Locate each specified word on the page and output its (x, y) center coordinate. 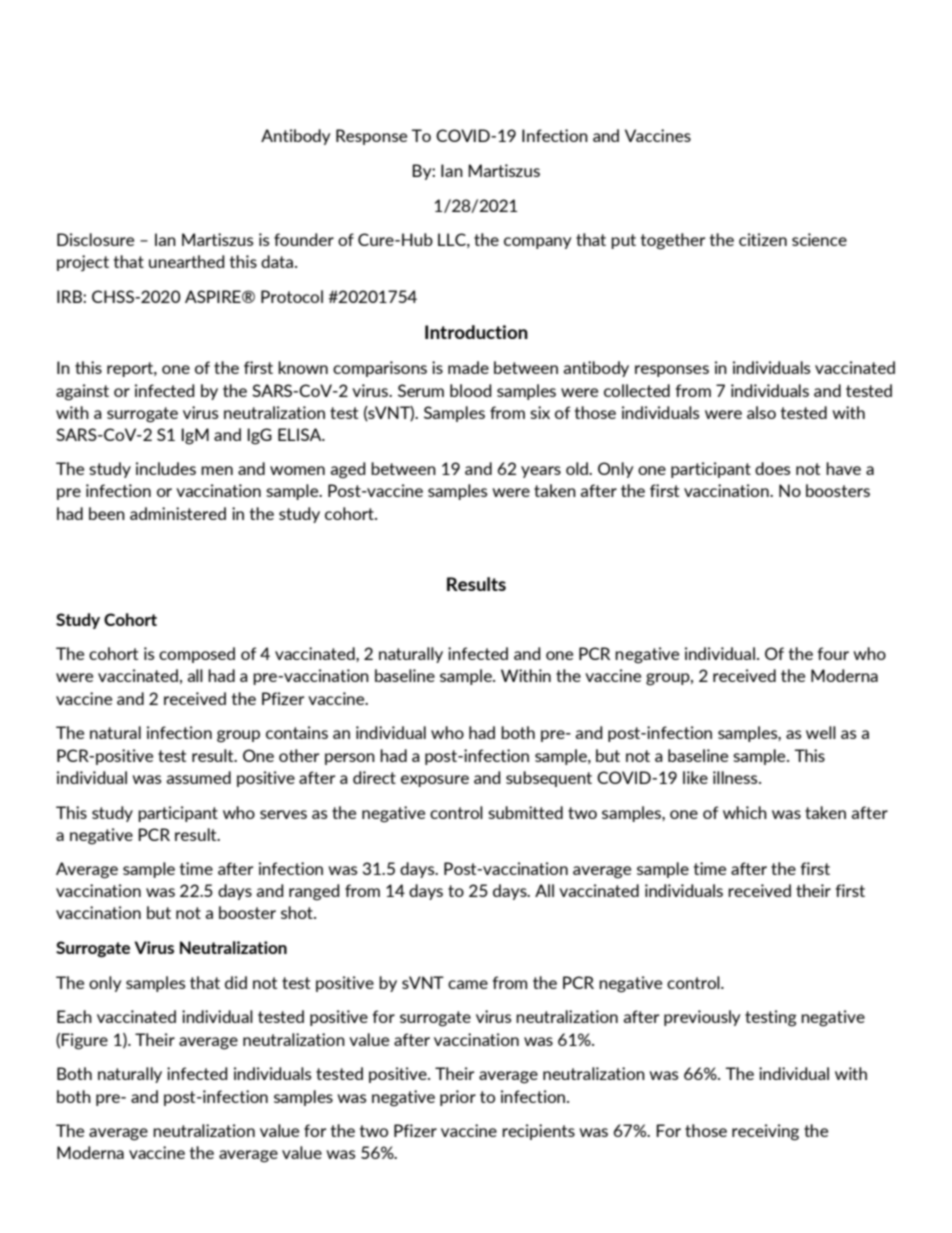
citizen (763, 239)
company (538, 243)
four (833, 653)
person (350, 759)
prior (458, 1098)
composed (197, 655)
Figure (84, 1041)
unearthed (187, 261)
